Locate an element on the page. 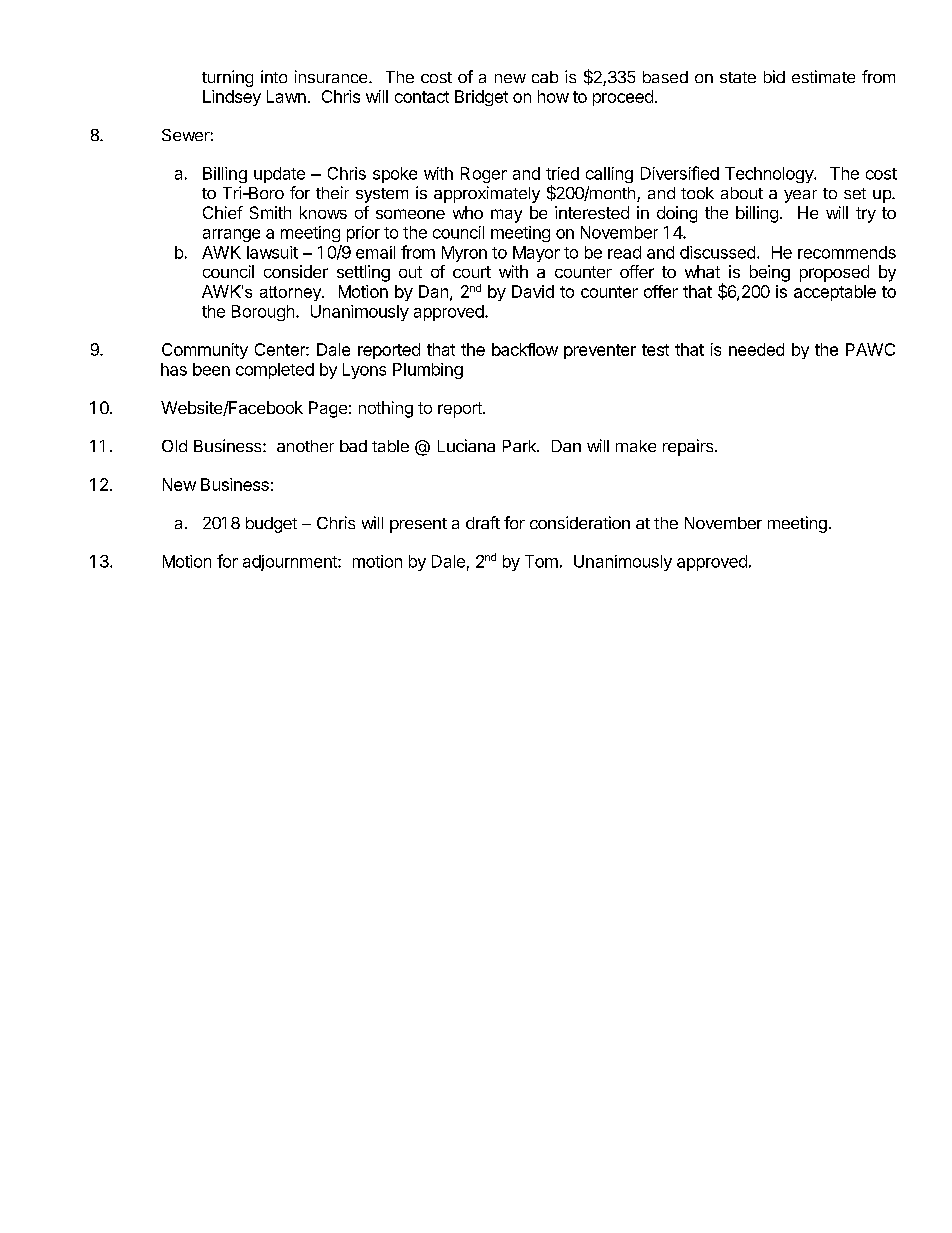  repairs is located at coordinates (689, 447).
